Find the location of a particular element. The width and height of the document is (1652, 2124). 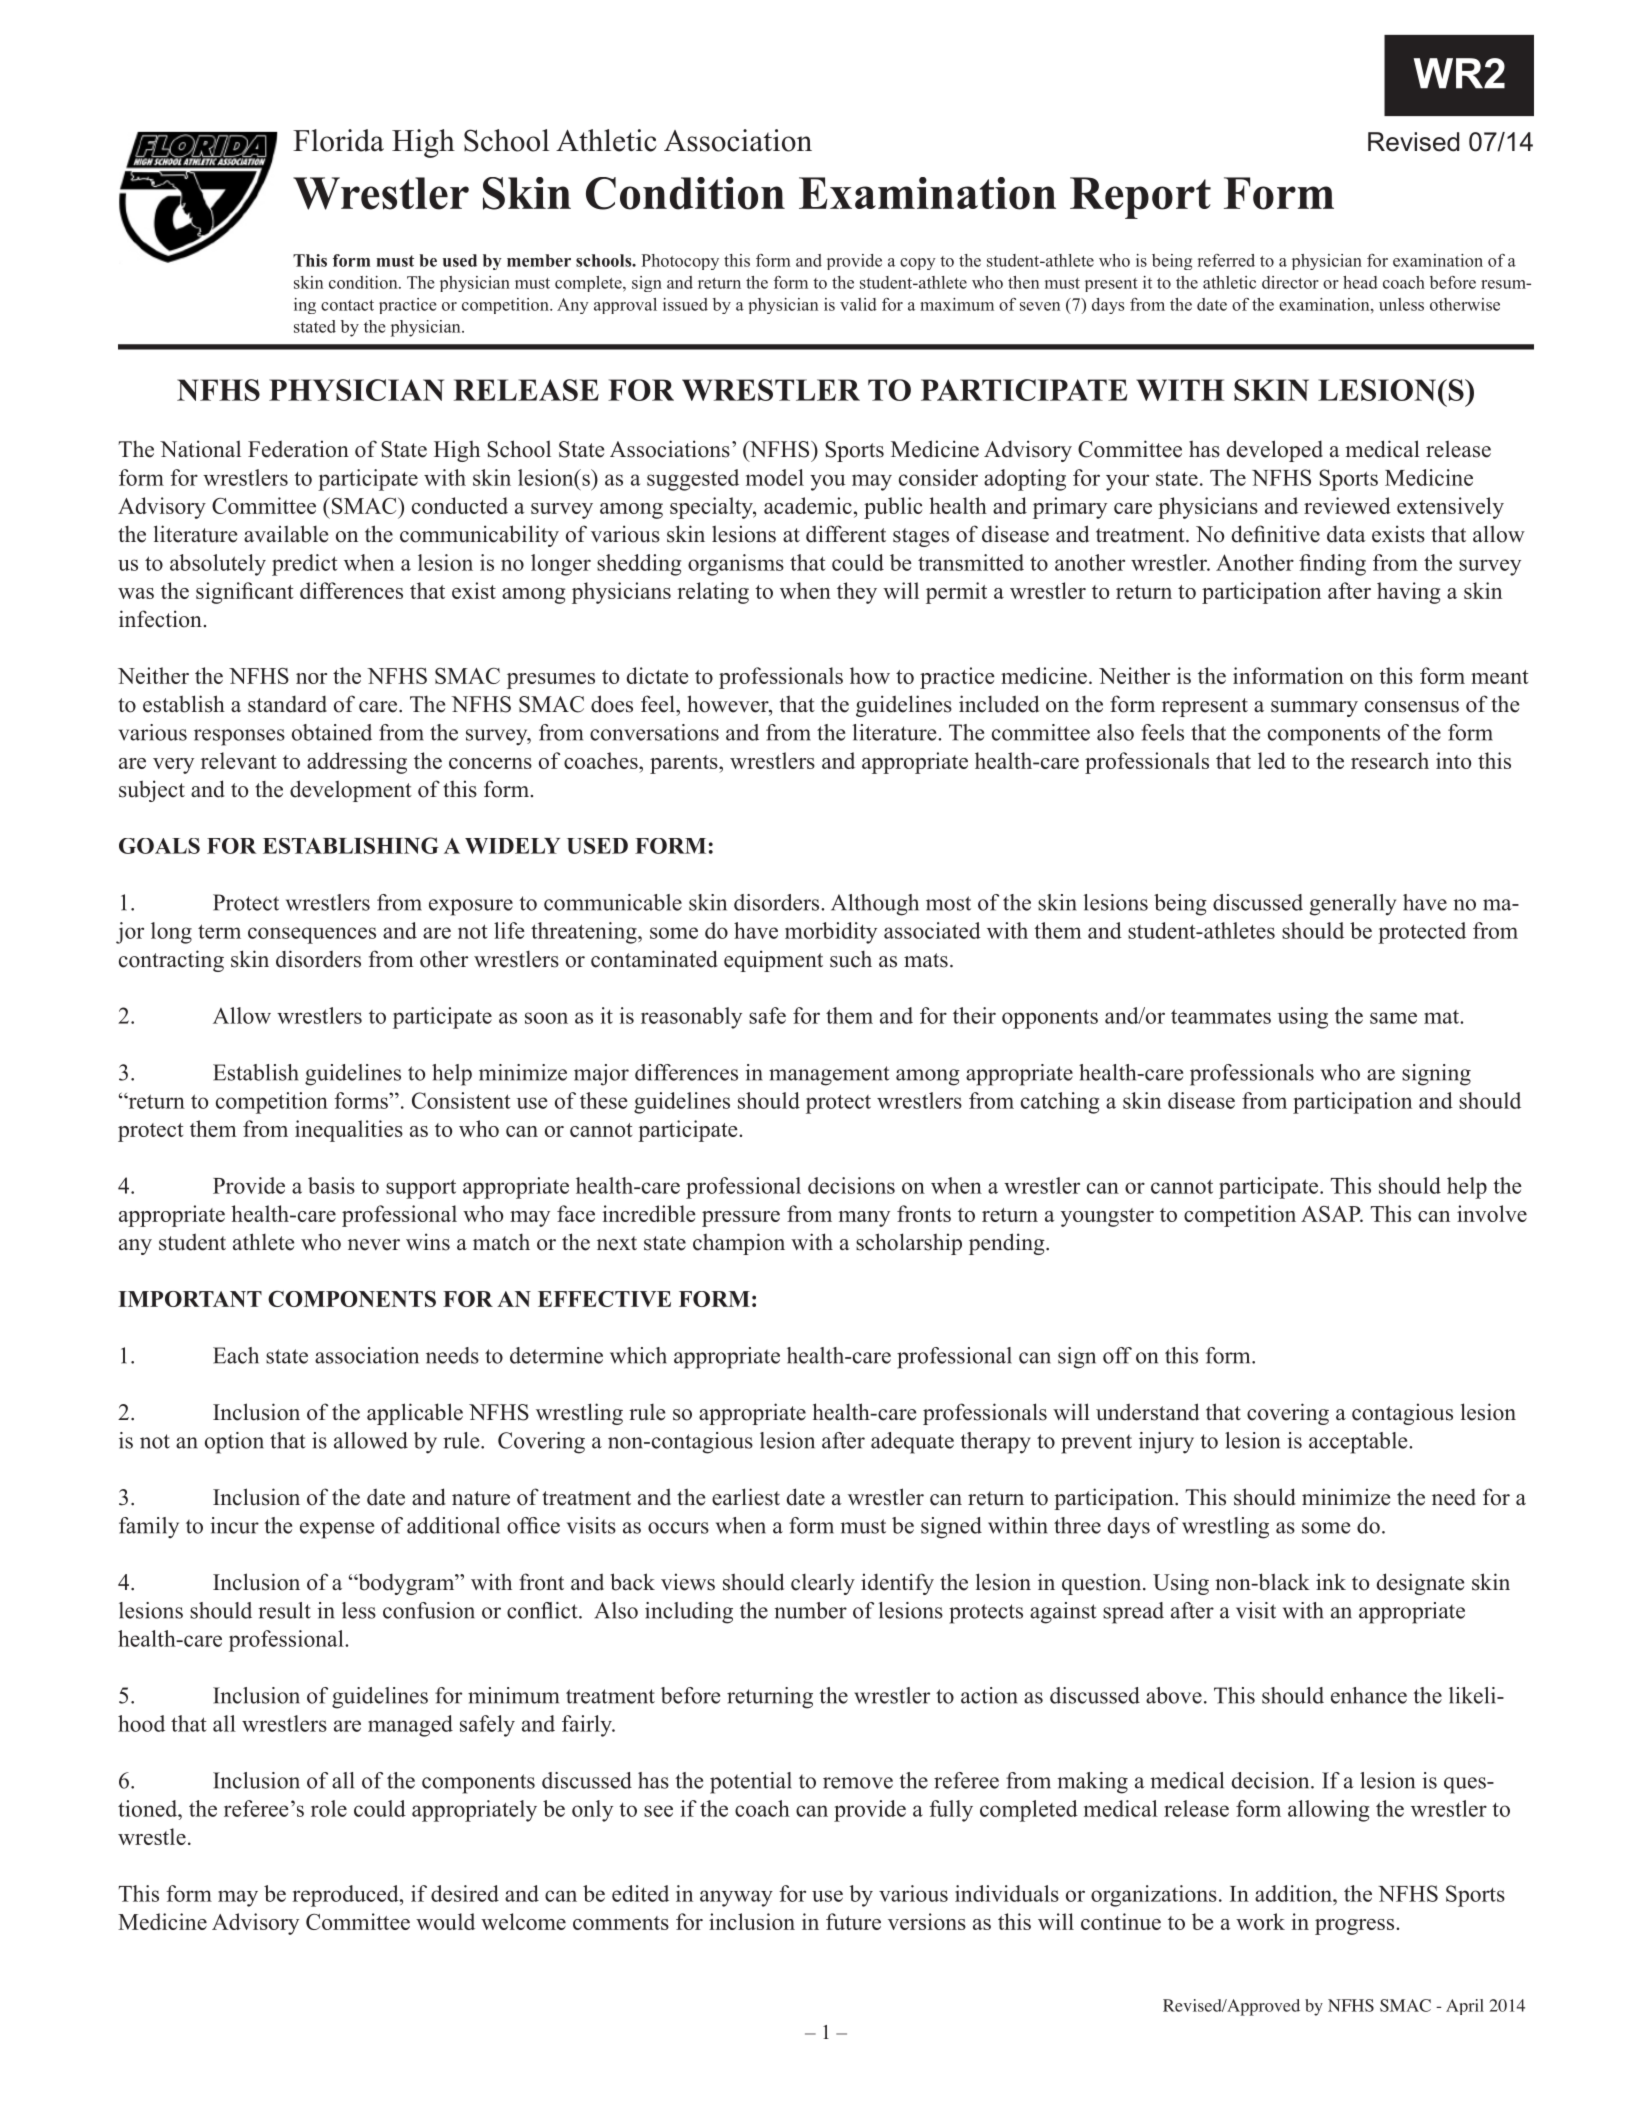

would is located at coordinates (445, 1921).
